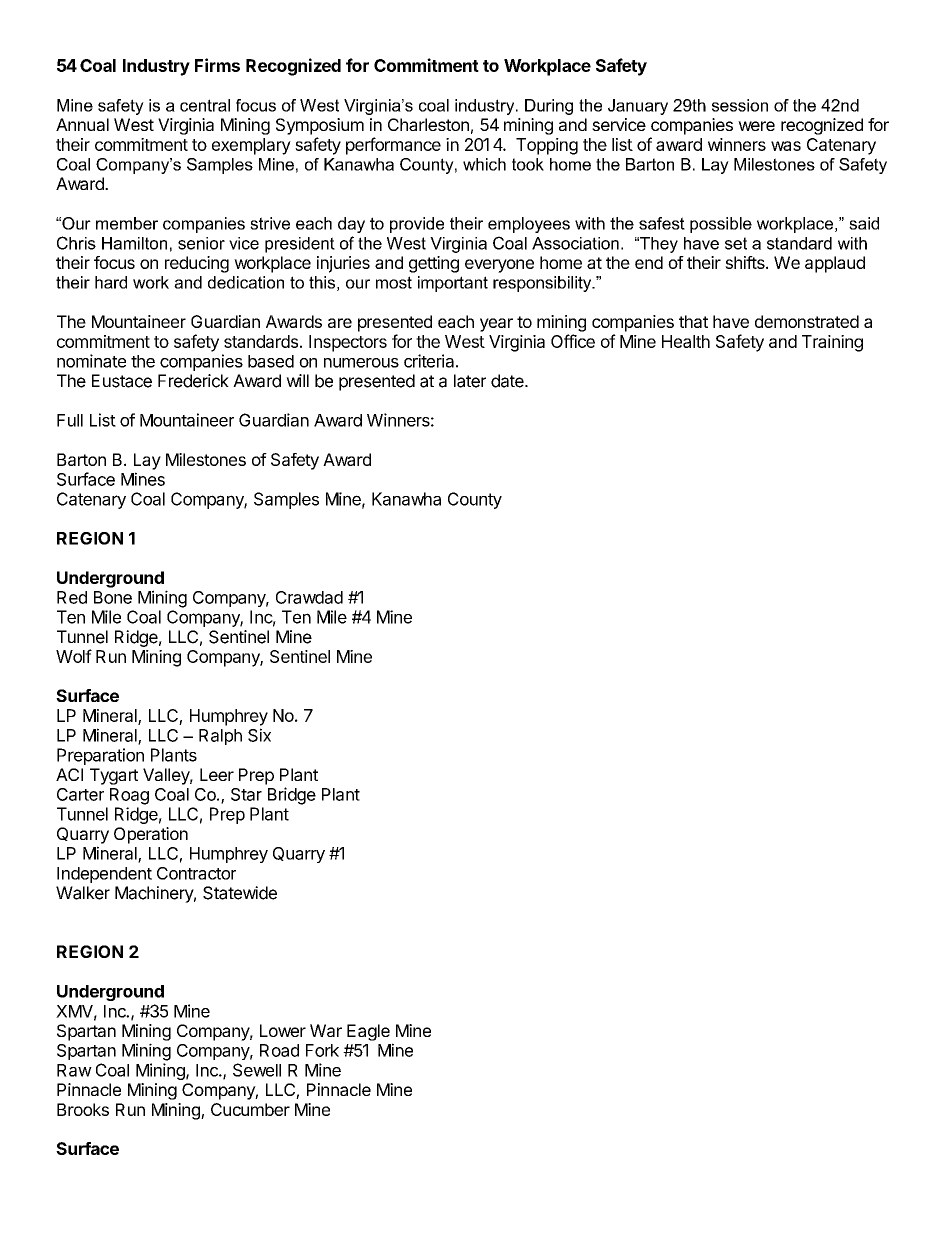 This image has height=1233, width=952. What do you see at coordinates (832, 343) in the image?
I see `Training` at bounding box center [832, 343].
